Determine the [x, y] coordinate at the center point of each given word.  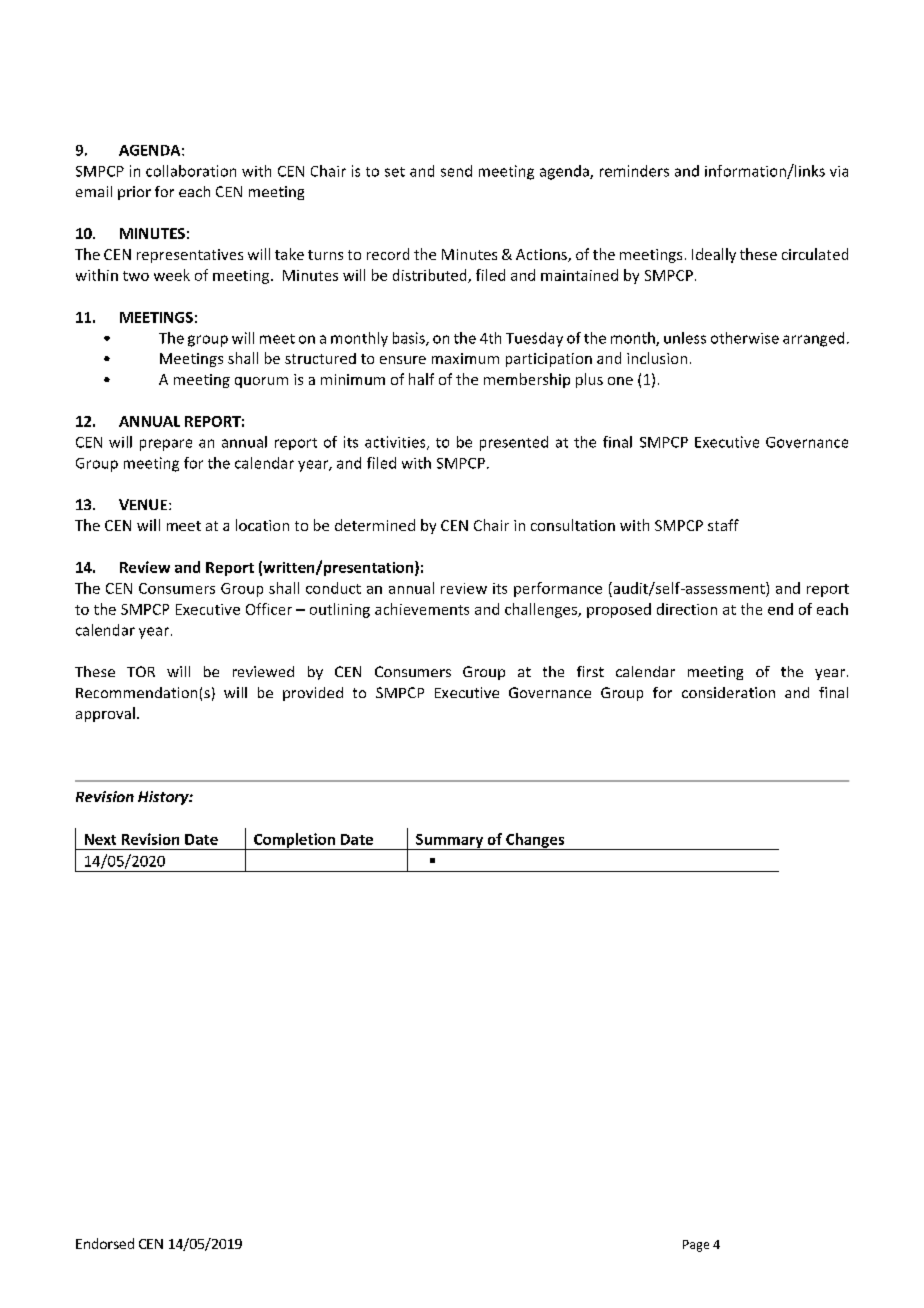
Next [100, 839]
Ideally [714, 255]
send [456, 171]
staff [723, 525]
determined [375, 525]
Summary [450, 842]
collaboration [191, 171]
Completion [294, 841]
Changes [535, 841]
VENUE [144, 504]
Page [696, 1246]
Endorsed [105, 1243]
